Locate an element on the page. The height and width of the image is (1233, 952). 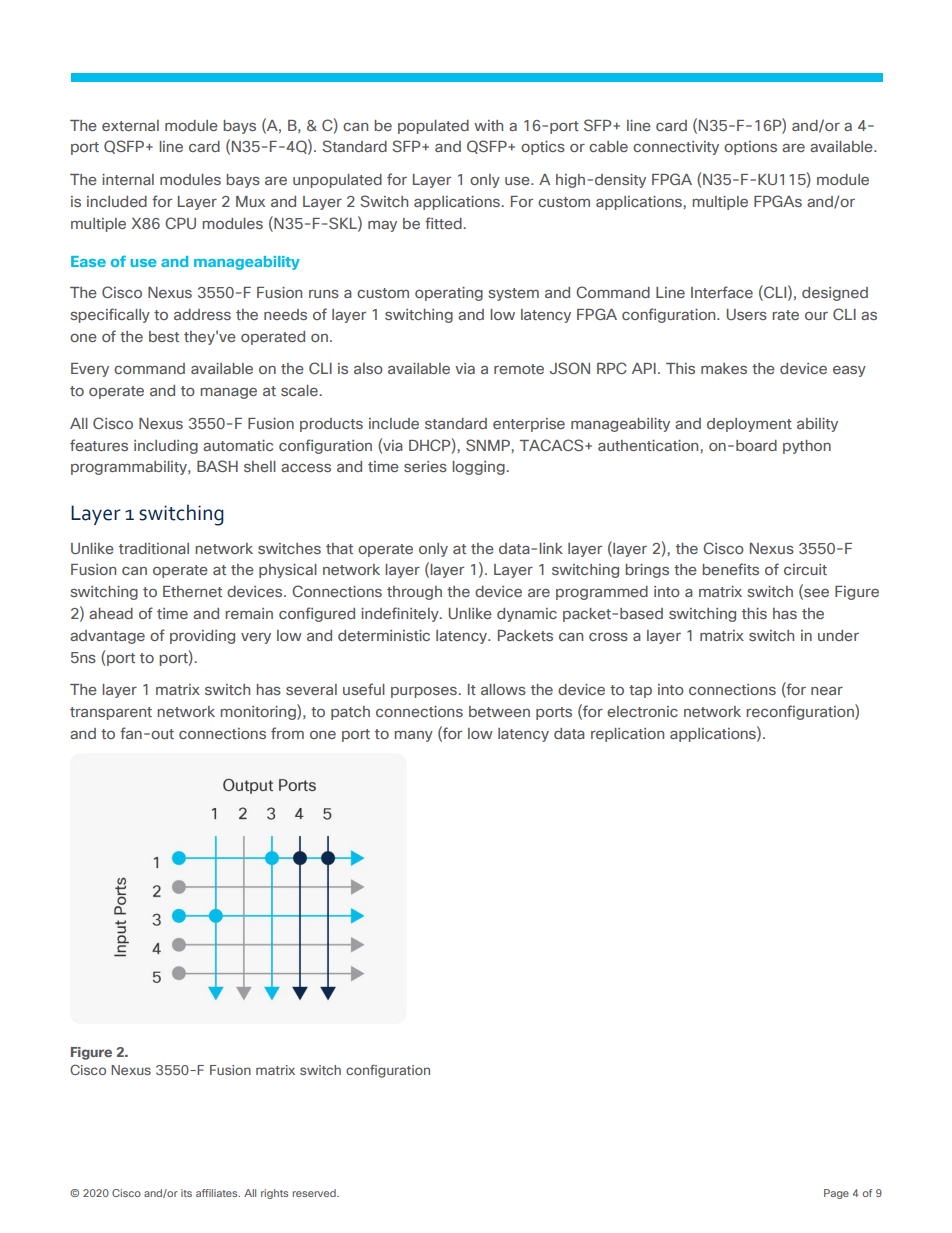
BASH is located at coordinates (217, 466).
